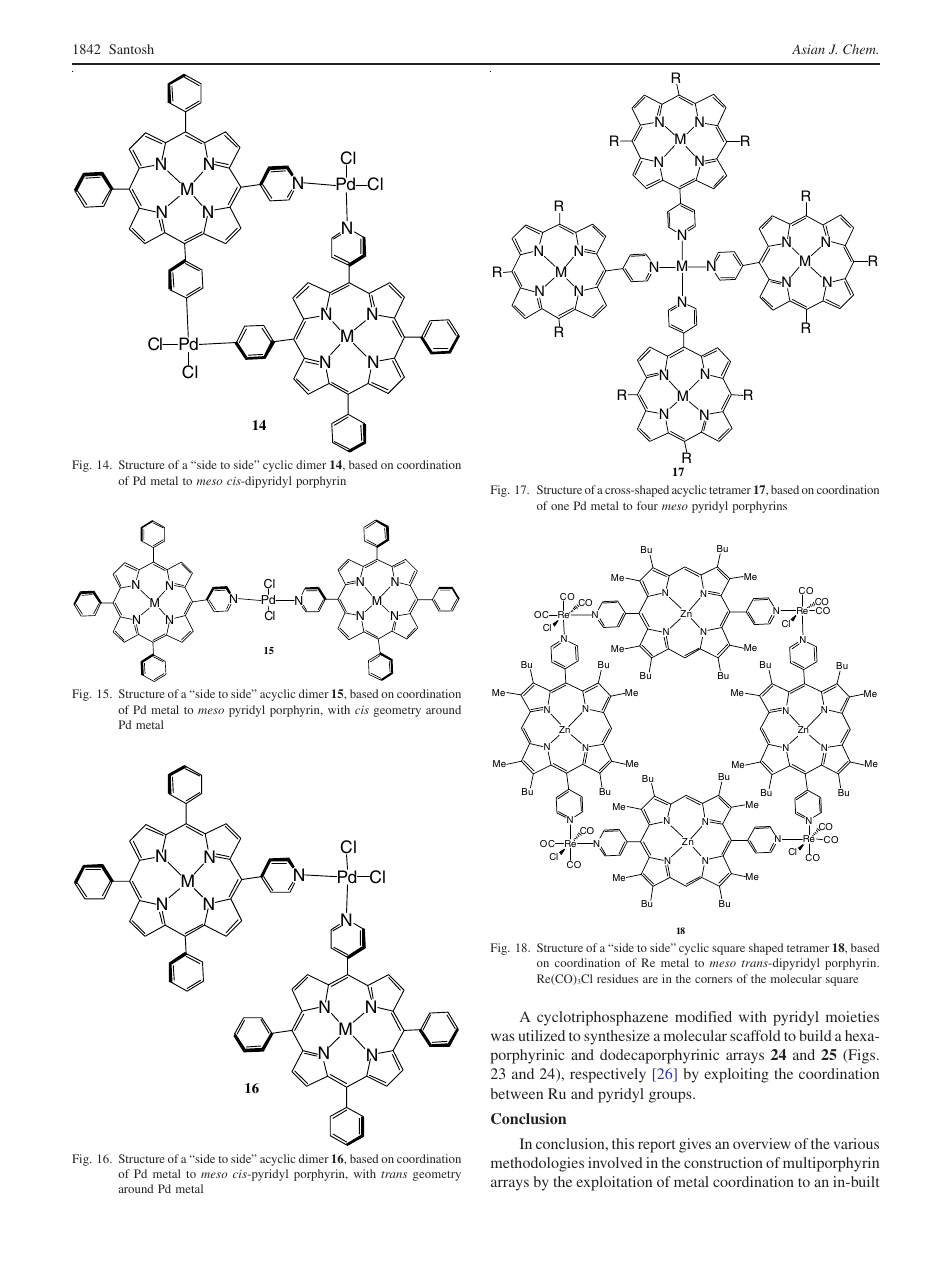 The image size is (952, 1270). I want to click on methodologies, so click(537, 1164).
